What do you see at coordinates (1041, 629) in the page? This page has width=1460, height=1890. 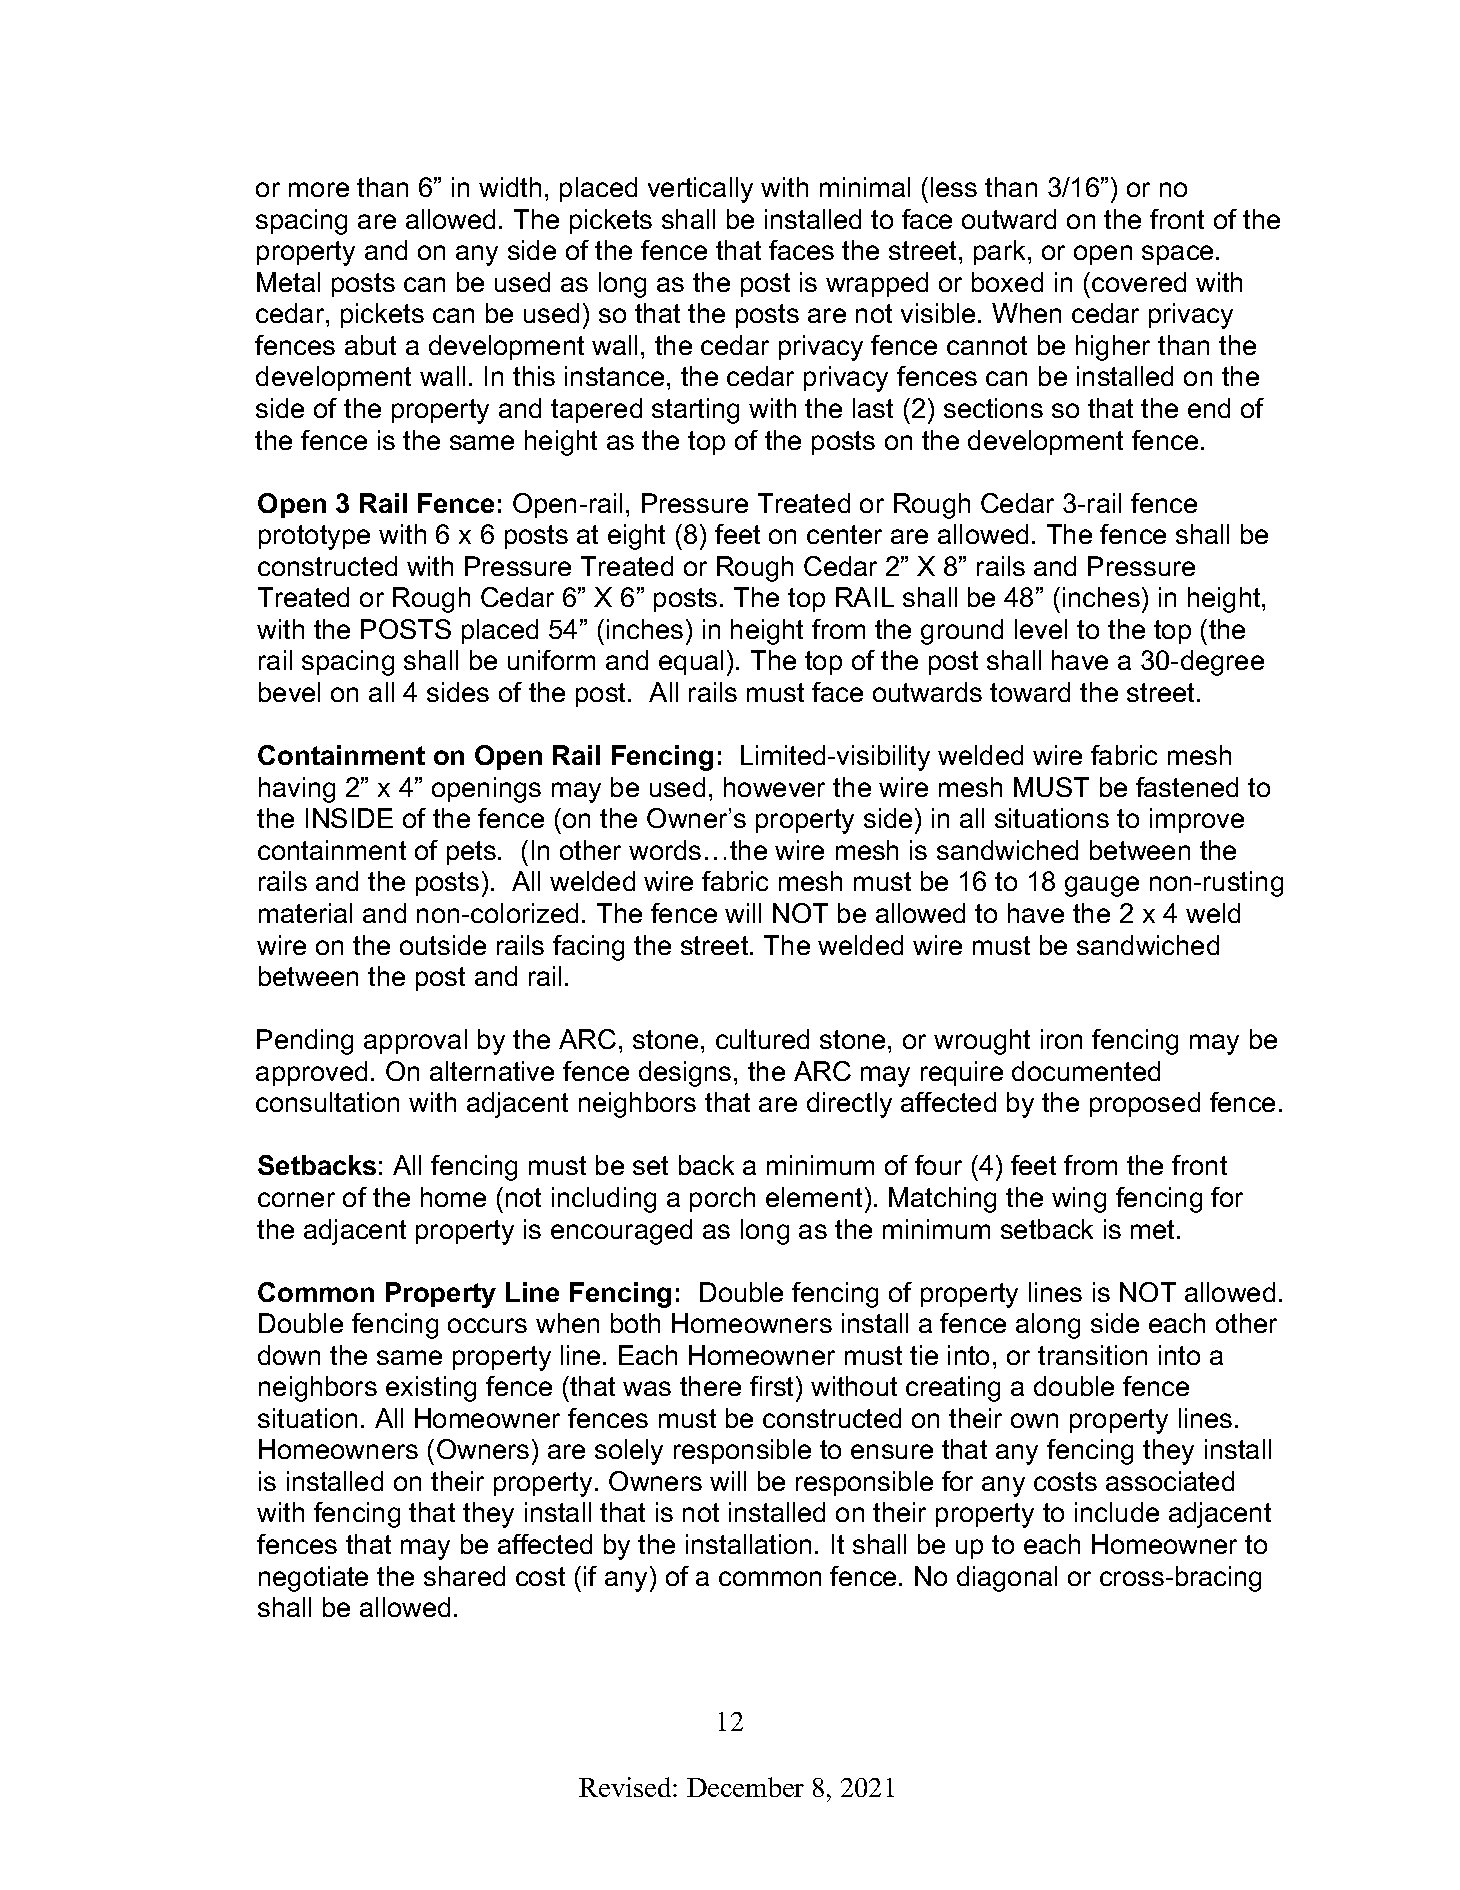 I see `level` at bounding box center [1041, 629].
